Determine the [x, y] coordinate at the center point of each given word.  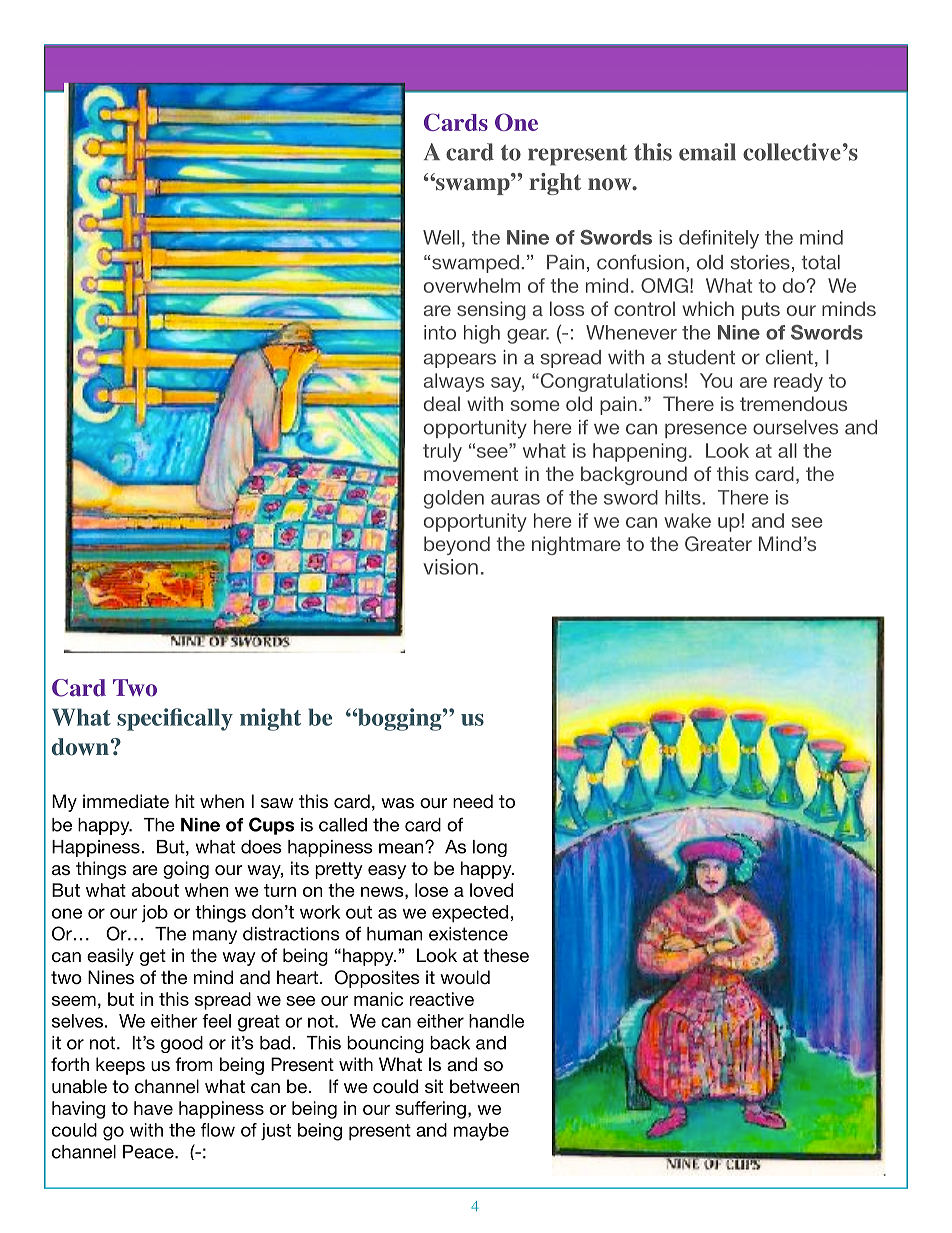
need [473, 801]
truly [442, 452]
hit [185, 801]
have [153, 1108]
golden [454, 499]
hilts [684, 497]
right [555, 184]
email [707, 152]
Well [441, 237]
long [490, 848]
